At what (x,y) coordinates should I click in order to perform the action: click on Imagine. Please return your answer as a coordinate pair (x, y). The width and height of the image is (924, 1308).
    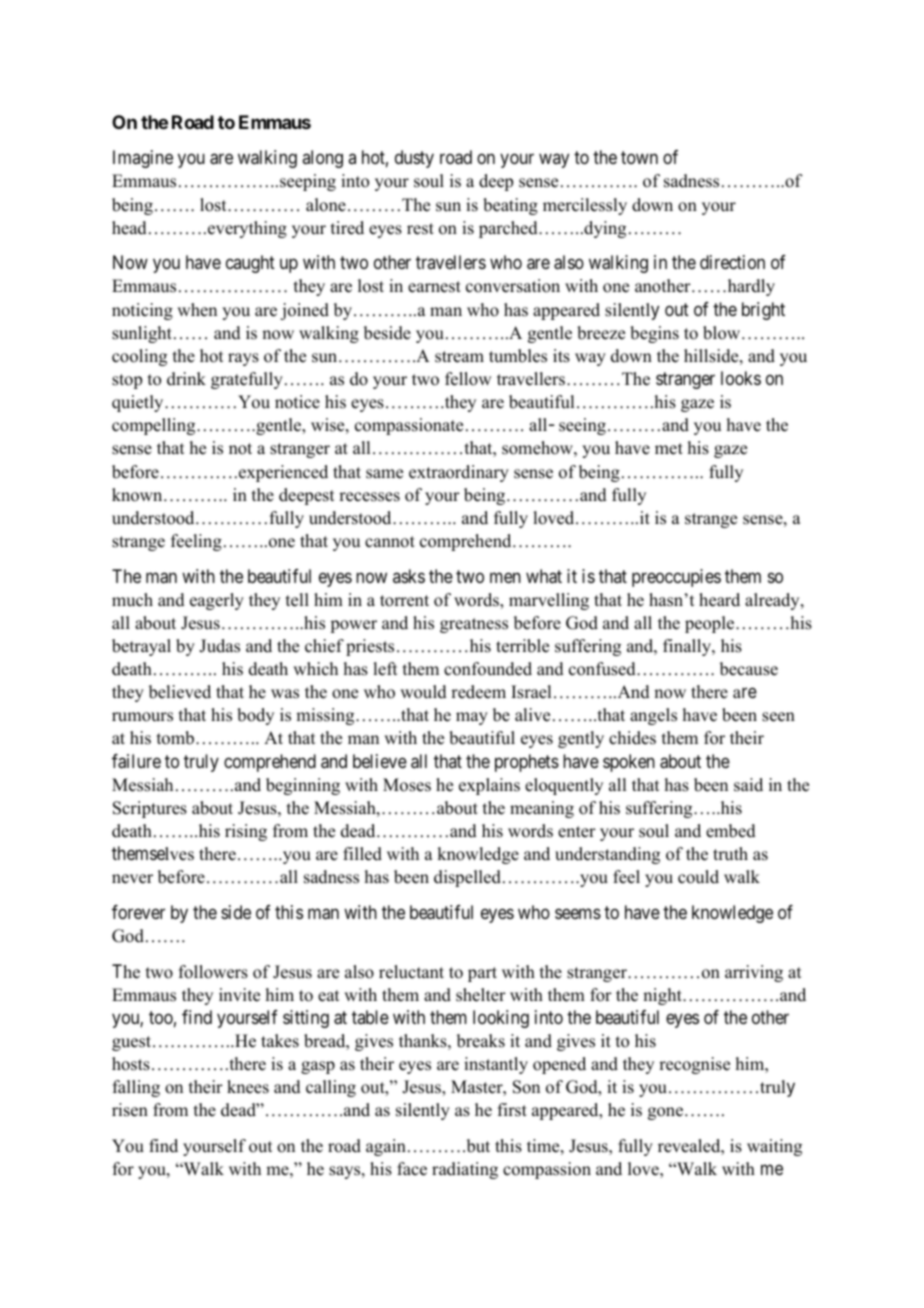
    Looking at the image, I should click on (143, 159).
